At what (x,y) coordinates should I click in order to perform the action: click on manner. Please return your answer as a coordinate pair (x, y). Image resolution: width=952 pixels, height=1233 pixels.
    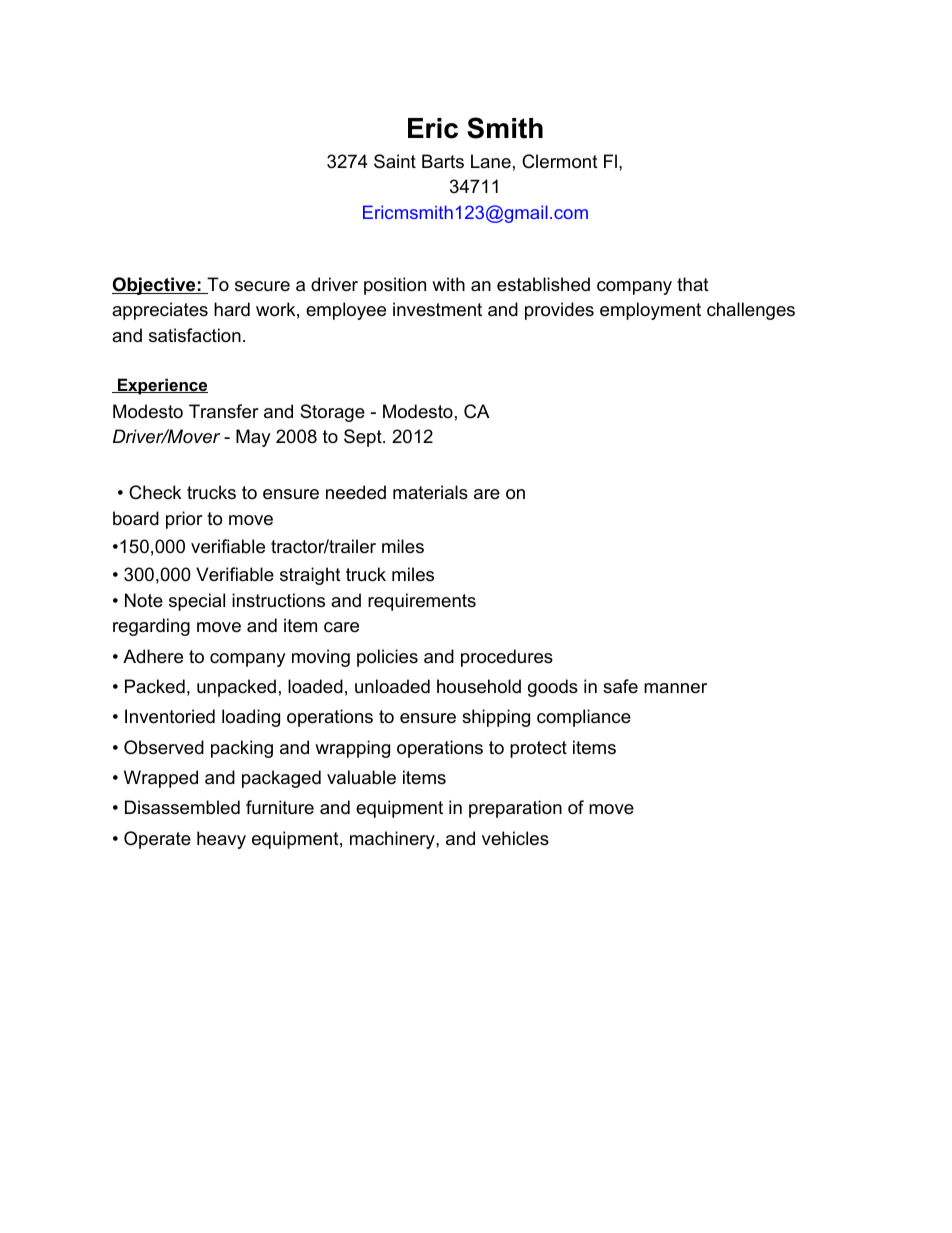
    Looking at the image, I should click on (675, 688).
